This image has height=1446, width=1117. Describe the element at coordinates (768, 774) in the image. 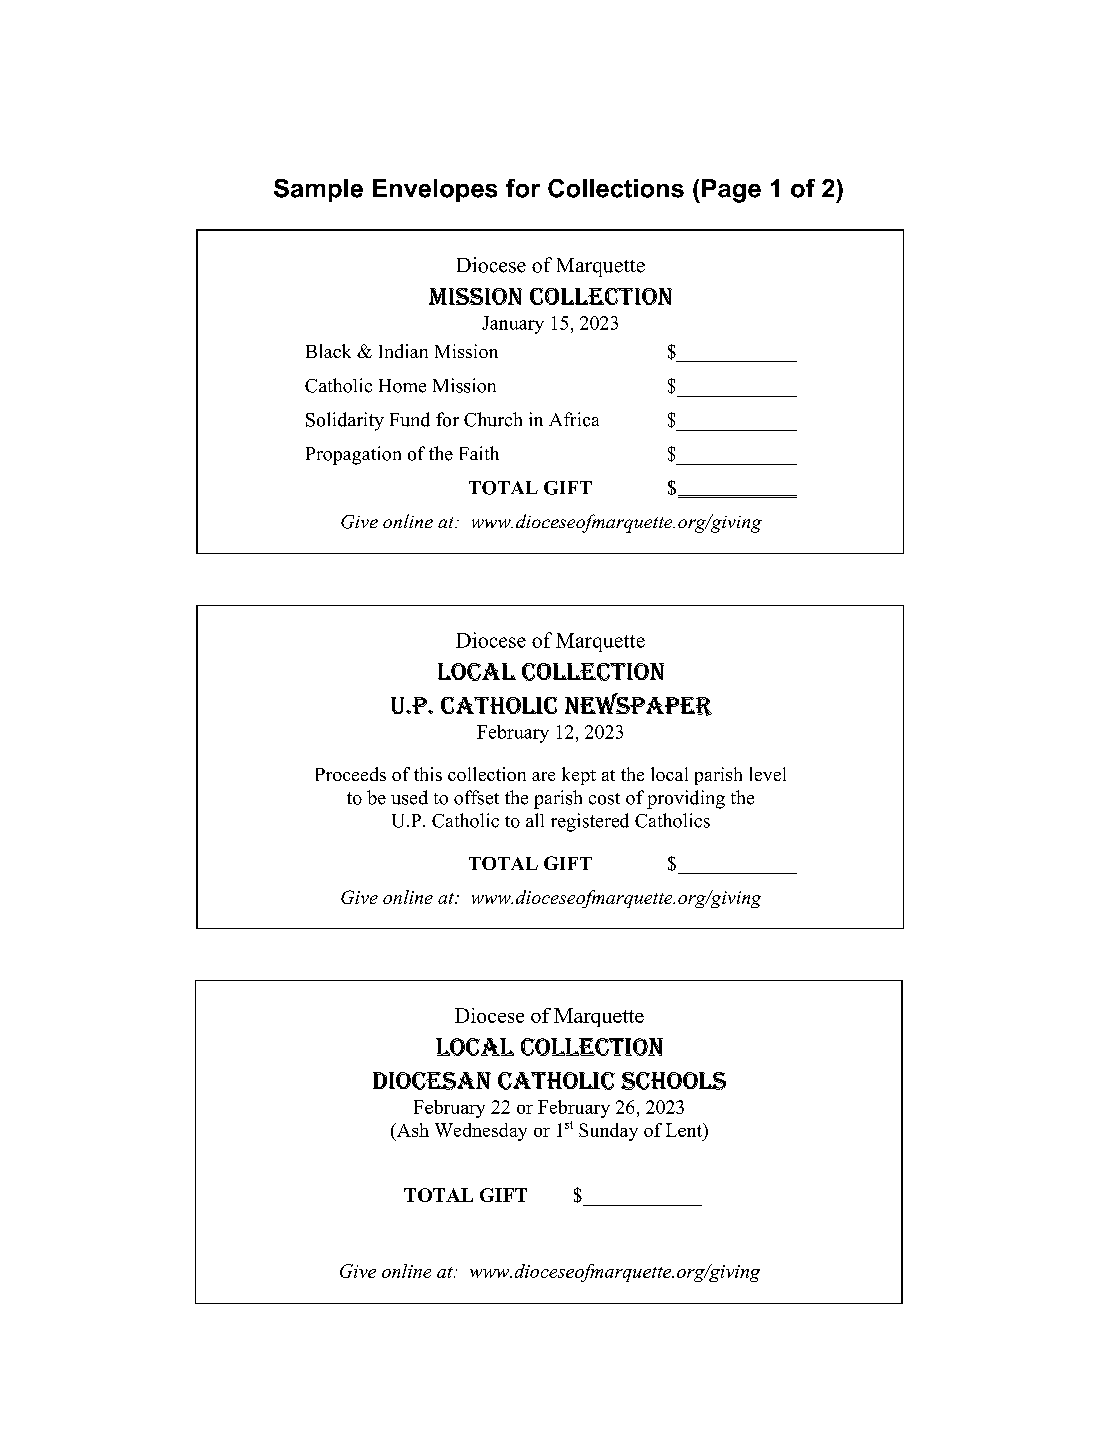

I see `level` at that location.
